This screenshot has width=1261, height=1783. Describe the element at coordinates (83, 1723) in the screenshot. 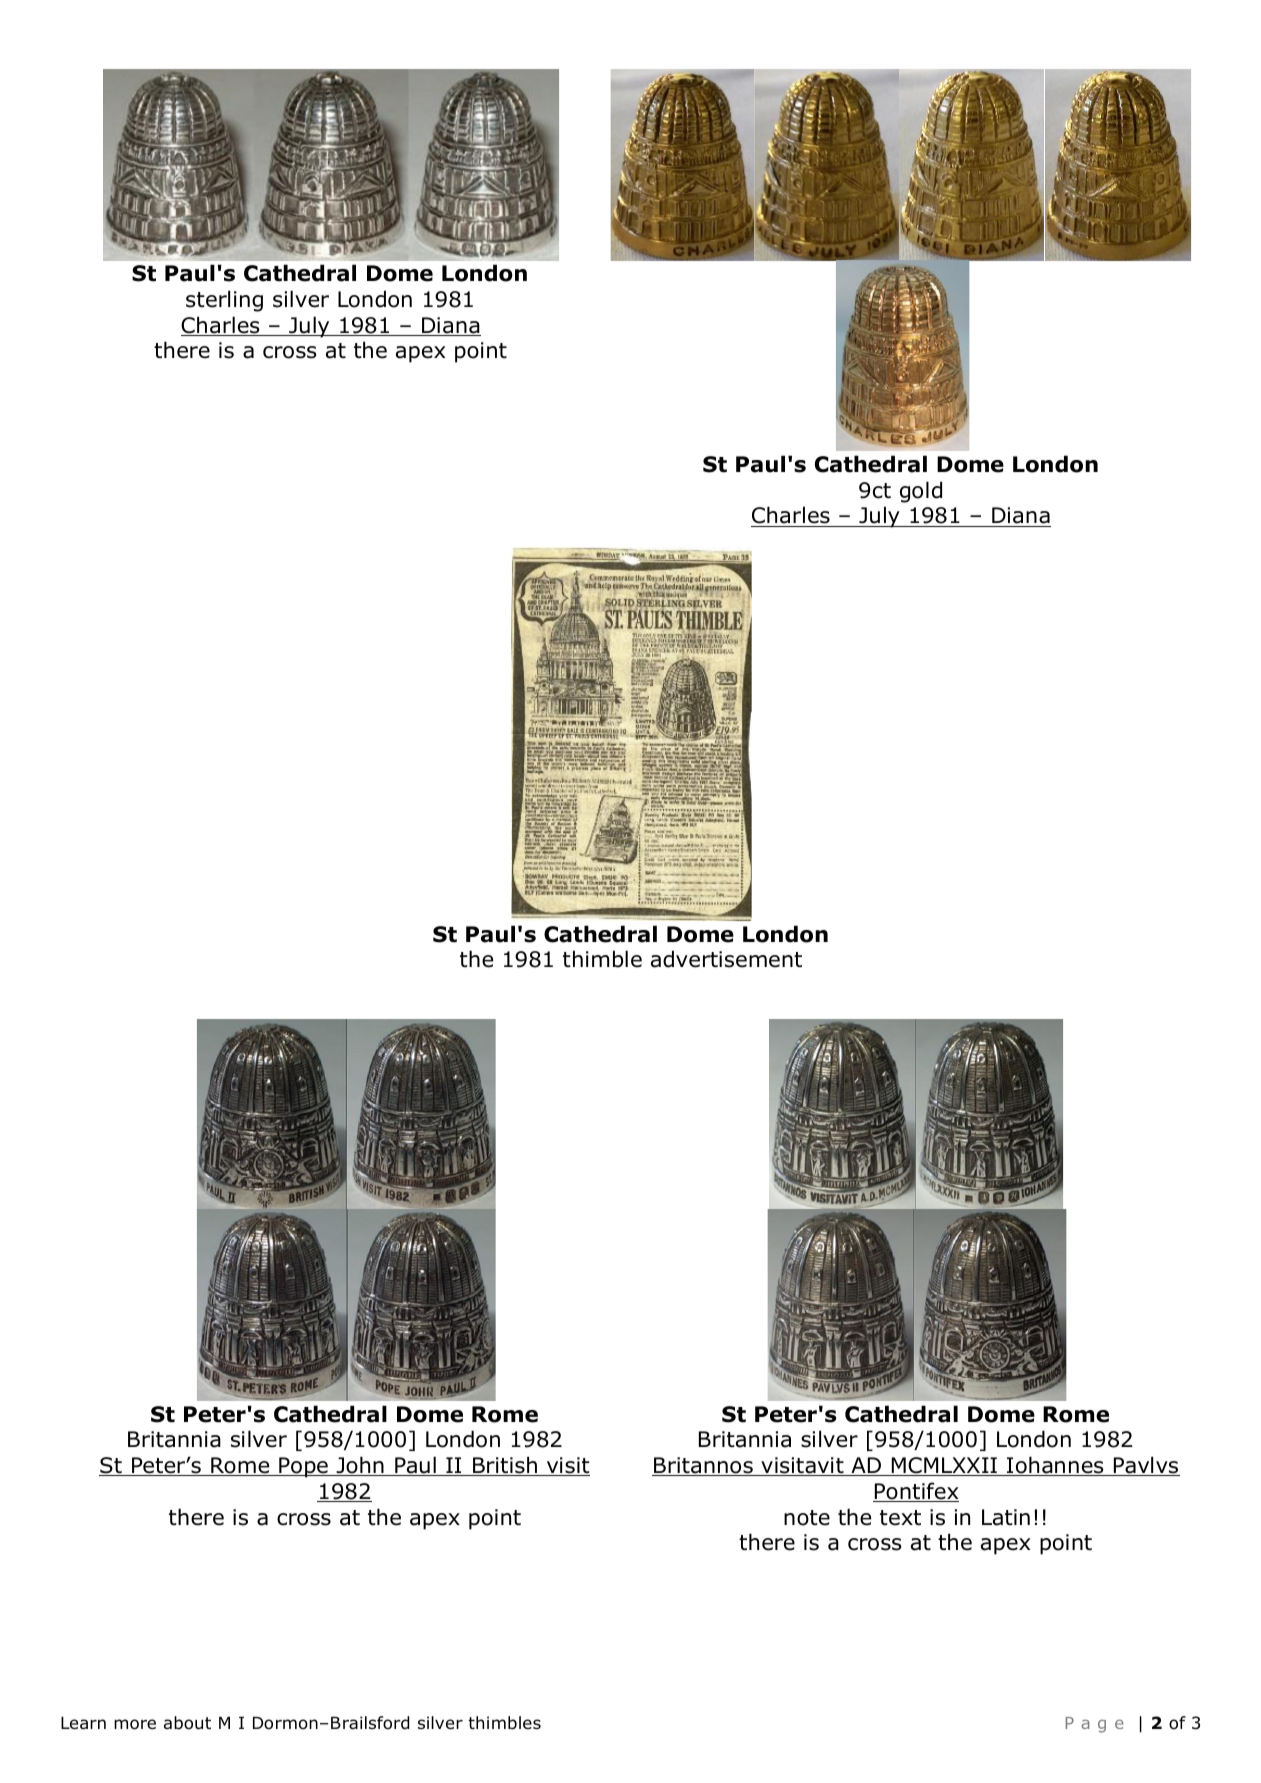

I see `Learn` at that location.
